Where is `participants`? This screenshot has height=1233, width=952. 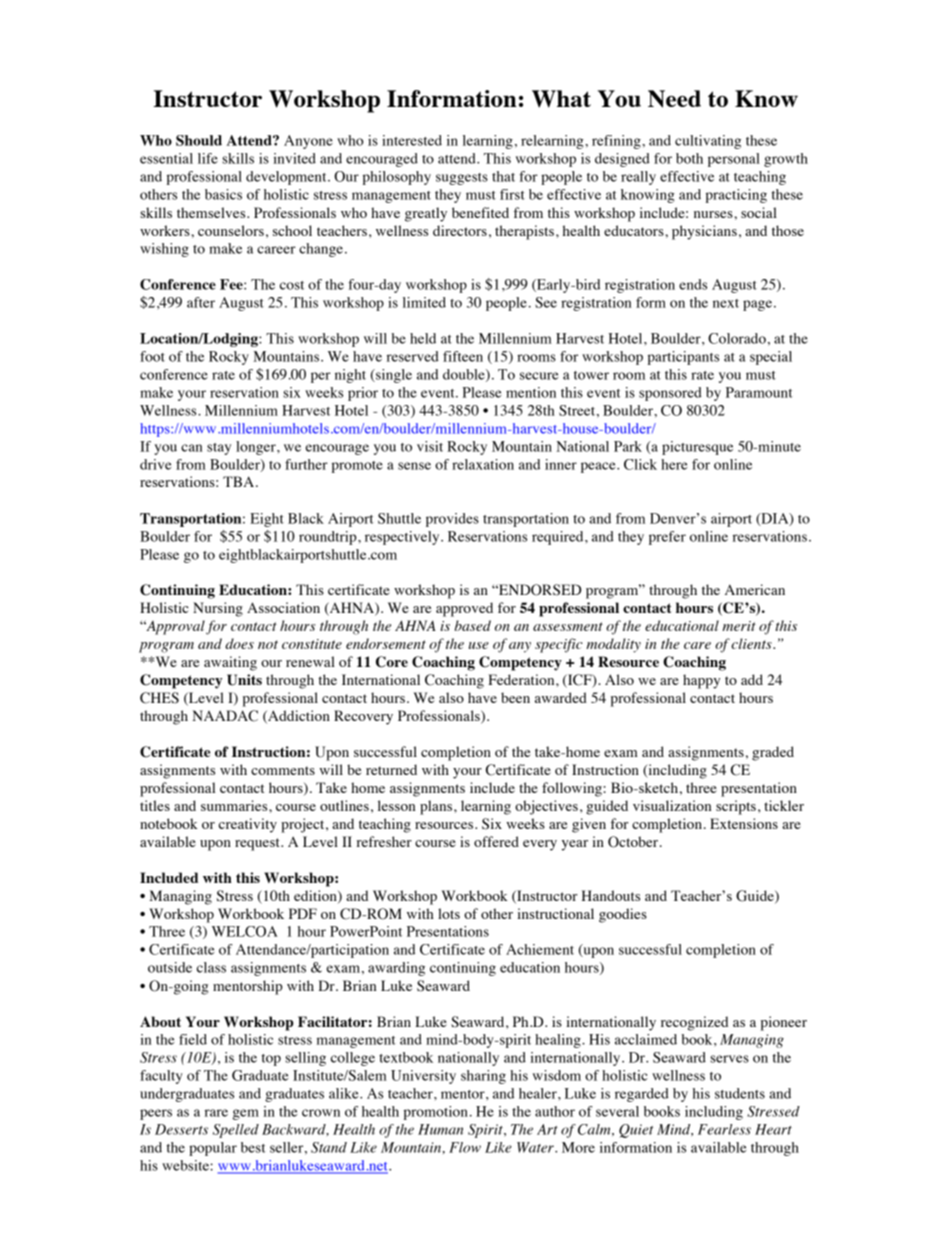 participants is located at coordinates (683, 358).
